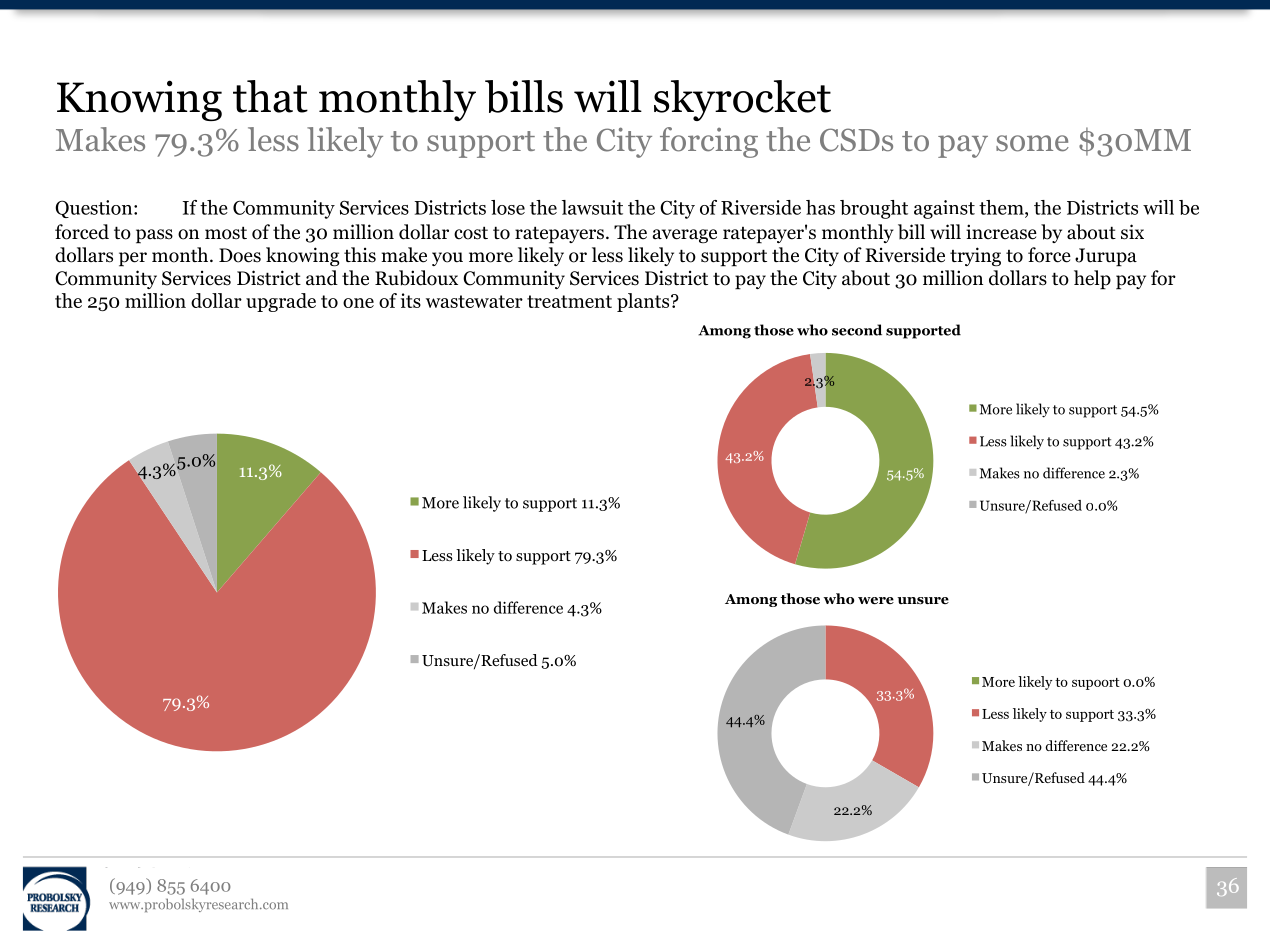 Image resolution: width=1270 pixels, height=952 pixels. What do you see at coordinates (569, 301) in the screenshot?
I see `treatment` at bounding box center [569, 301].
